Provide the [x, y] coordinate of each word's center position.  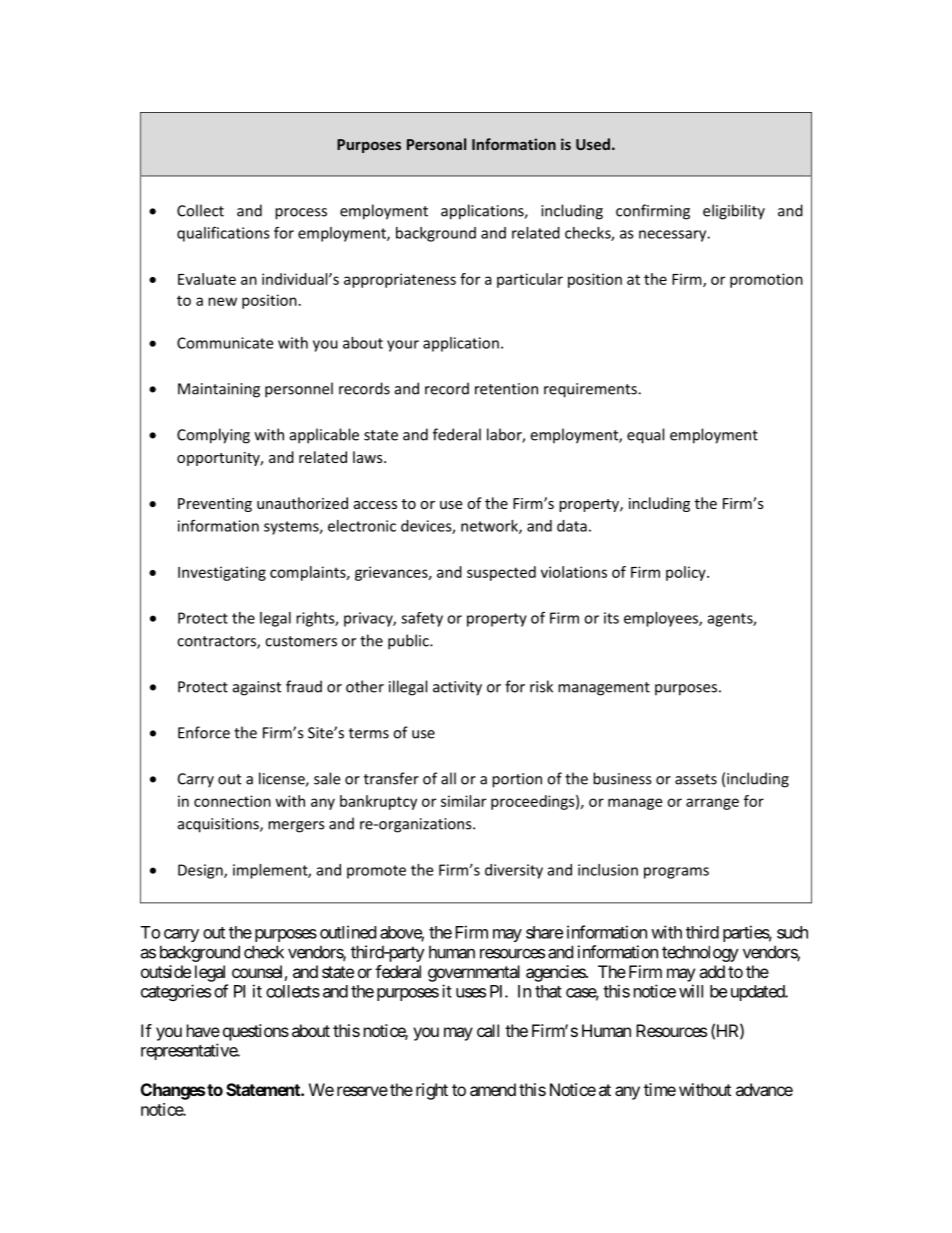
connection [232, 801]
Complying [213, 436]
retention [506, 389]
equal [645, 436]
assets [696, 779]
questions [256, 1032]
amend [493, 1089]
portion [517, 780]
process [301, 214]
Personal [436, 144]
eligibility [734, 212]
